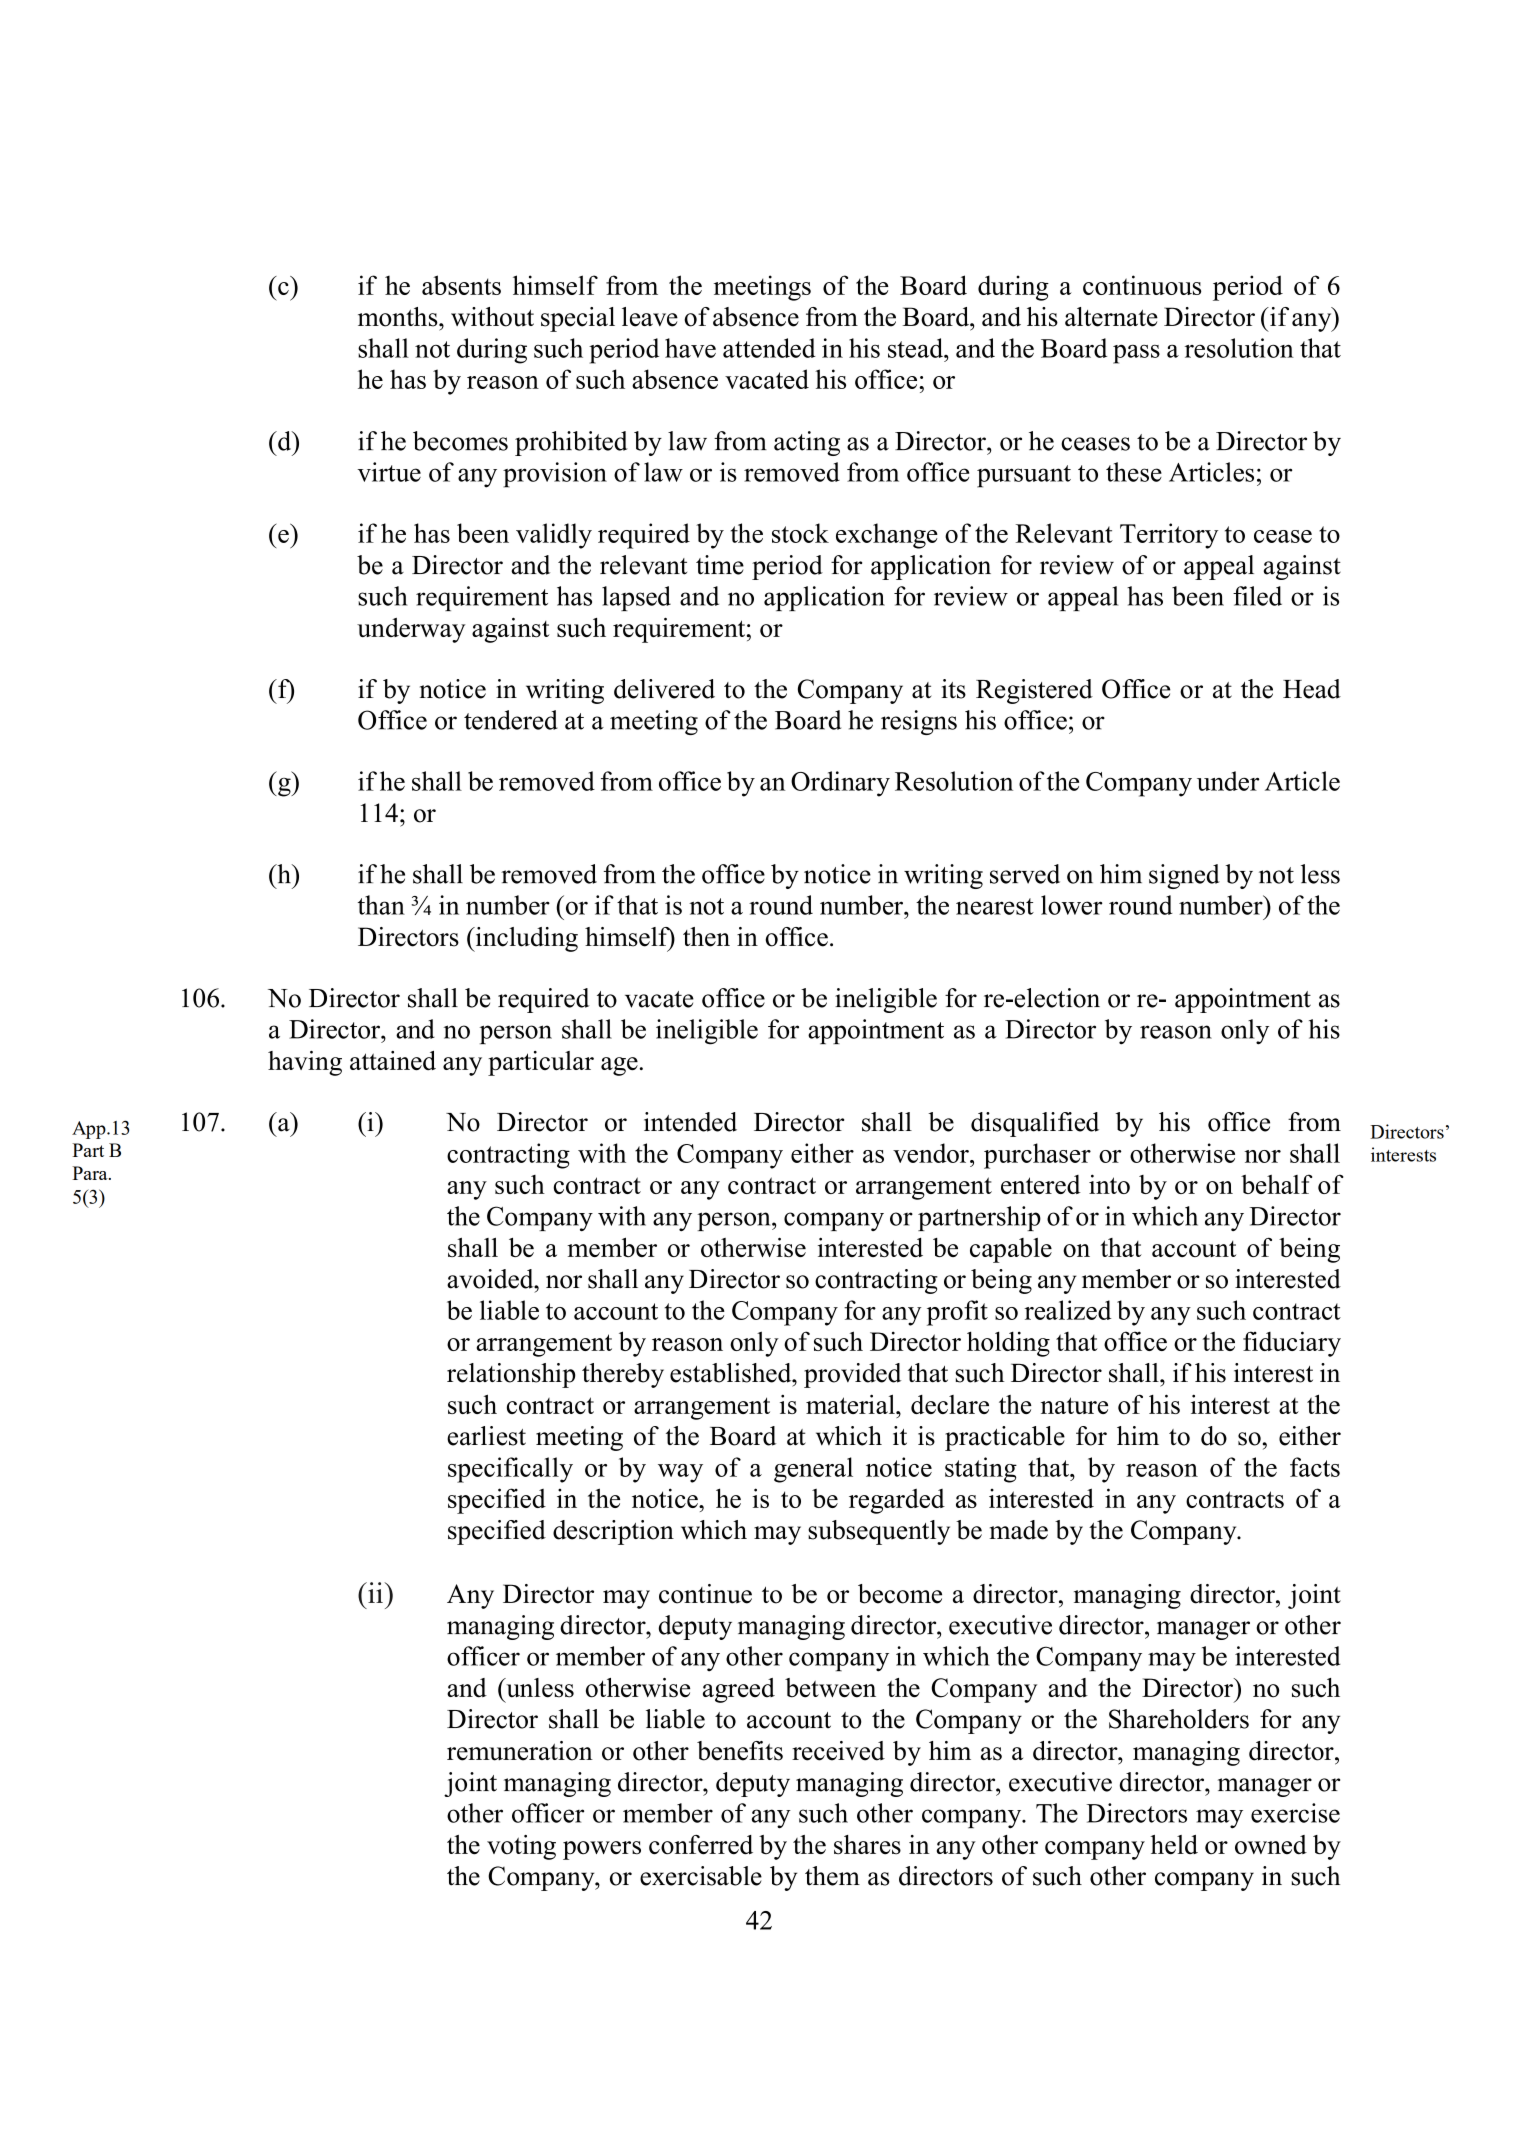 The width and height of the screenshot is (1518, 2147). Describe the element at coordinates (1074, 1405) in the screenshot. I see `nature` at that location.
